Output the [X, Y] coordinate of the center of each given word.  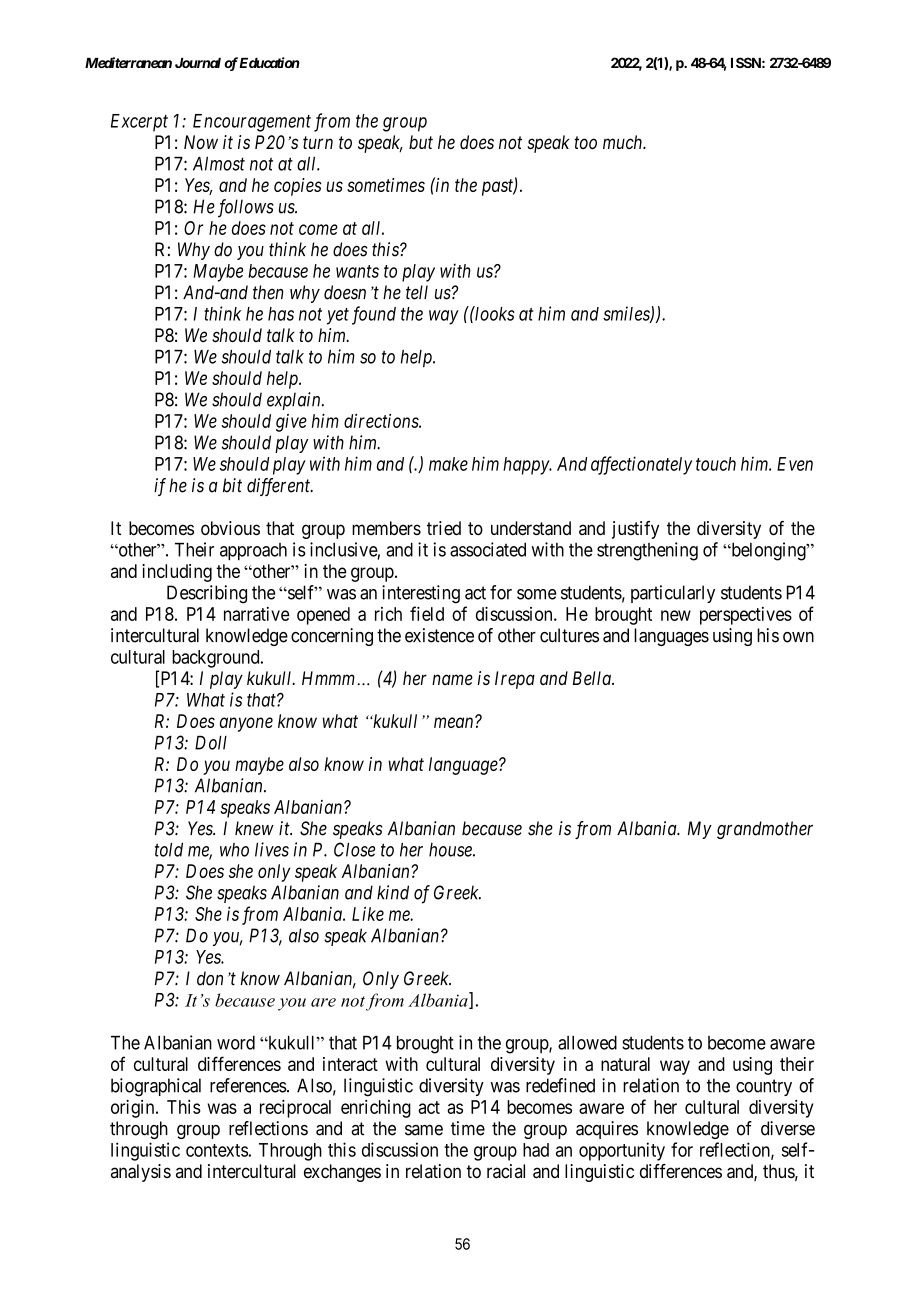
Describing [207, 594]
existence [439, 635]
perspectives [746, 616]
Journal [198, 63]
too [585, 142]
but [421, 142]
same [424, 1130]
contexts [217, 1150]
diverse [788, 1128]
